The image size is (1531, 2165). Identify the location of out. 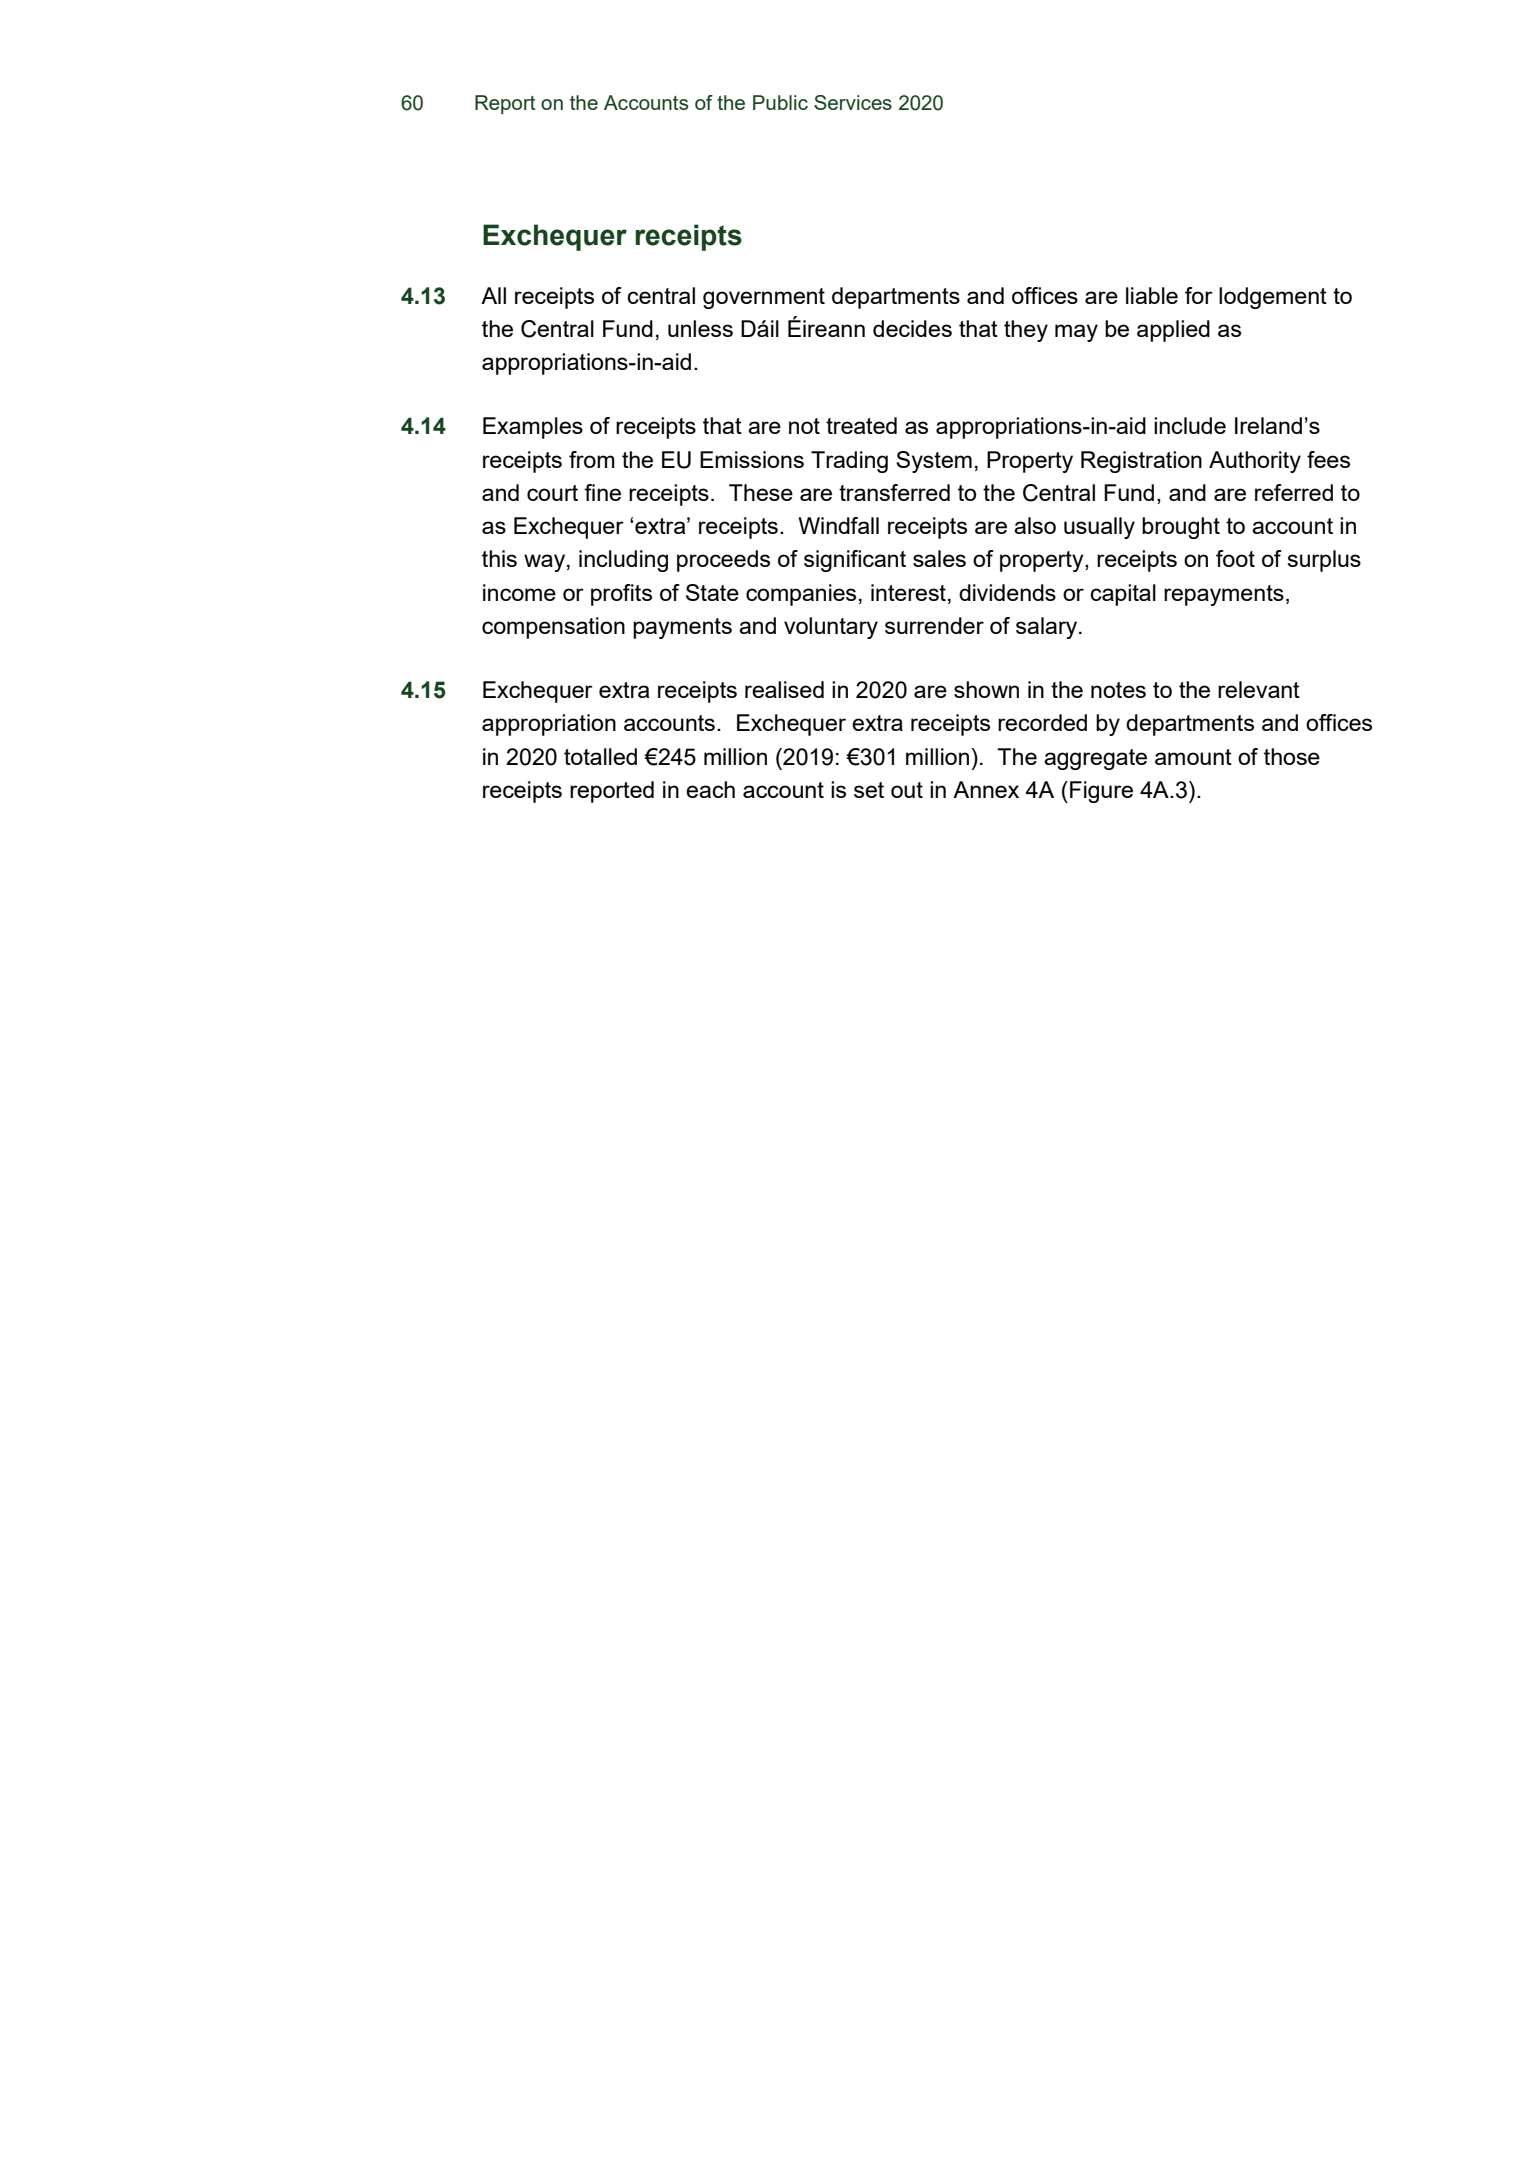
(907, 790).
